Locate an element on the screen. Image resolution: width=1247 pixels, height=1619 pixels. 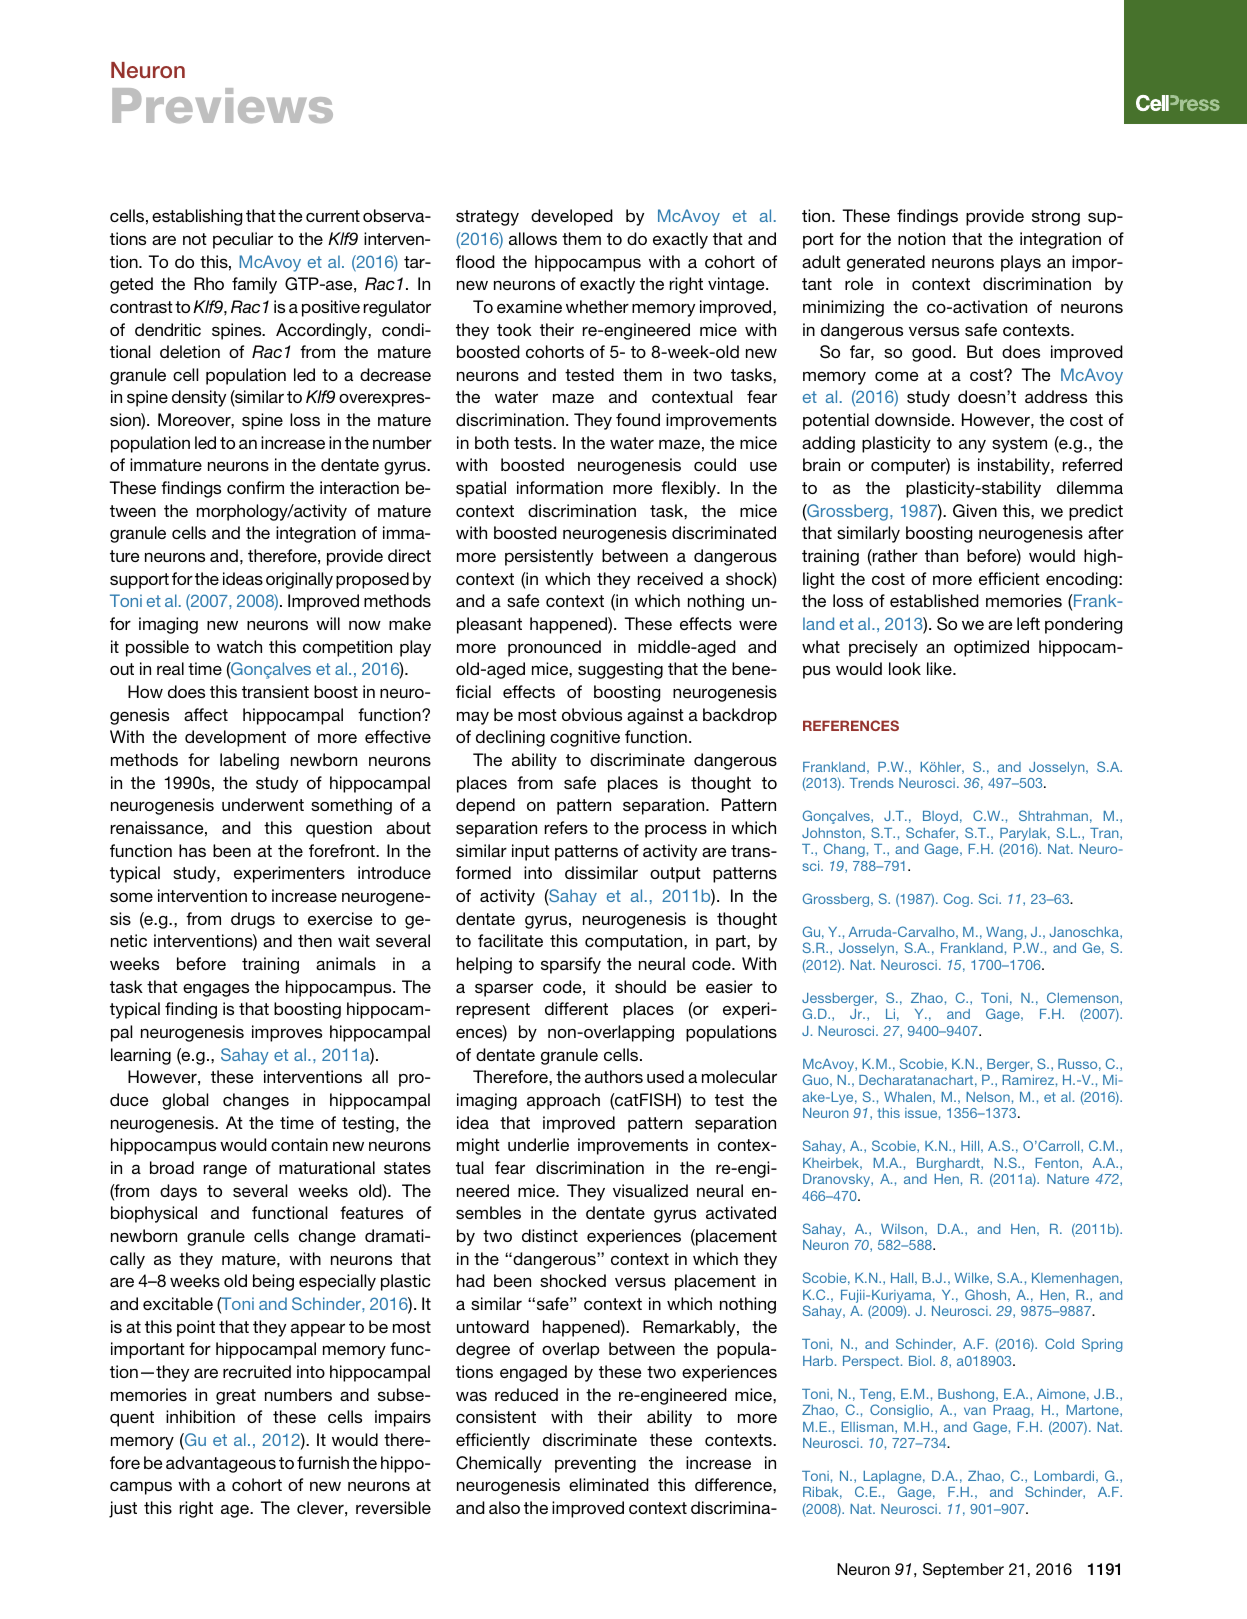
strong is located at coordinates (1056, 218).
